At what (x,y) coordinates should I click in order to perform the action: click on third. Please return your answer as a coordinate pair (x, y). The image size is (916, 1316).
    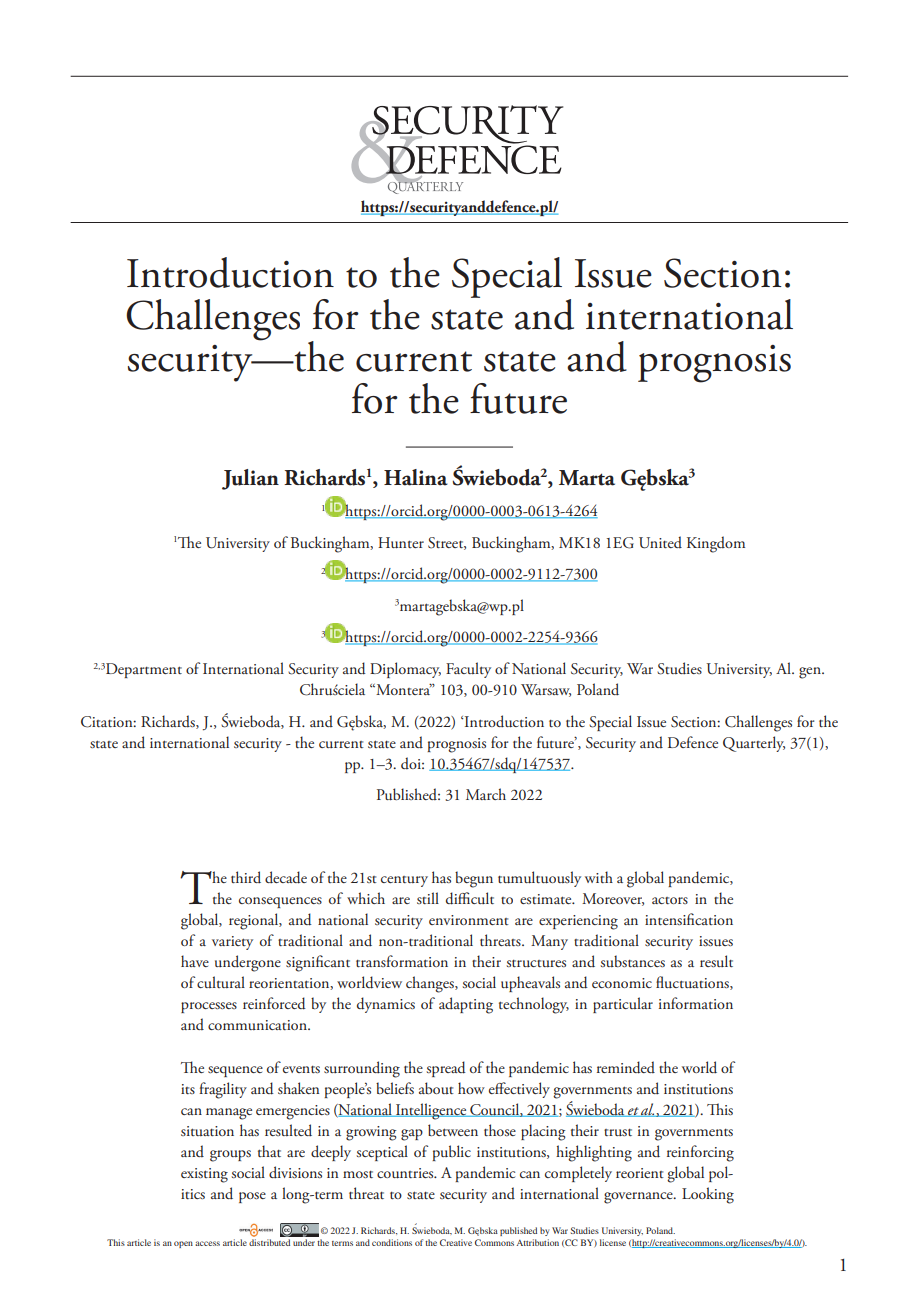
    Looking at the image, I should click on (246, 877).
